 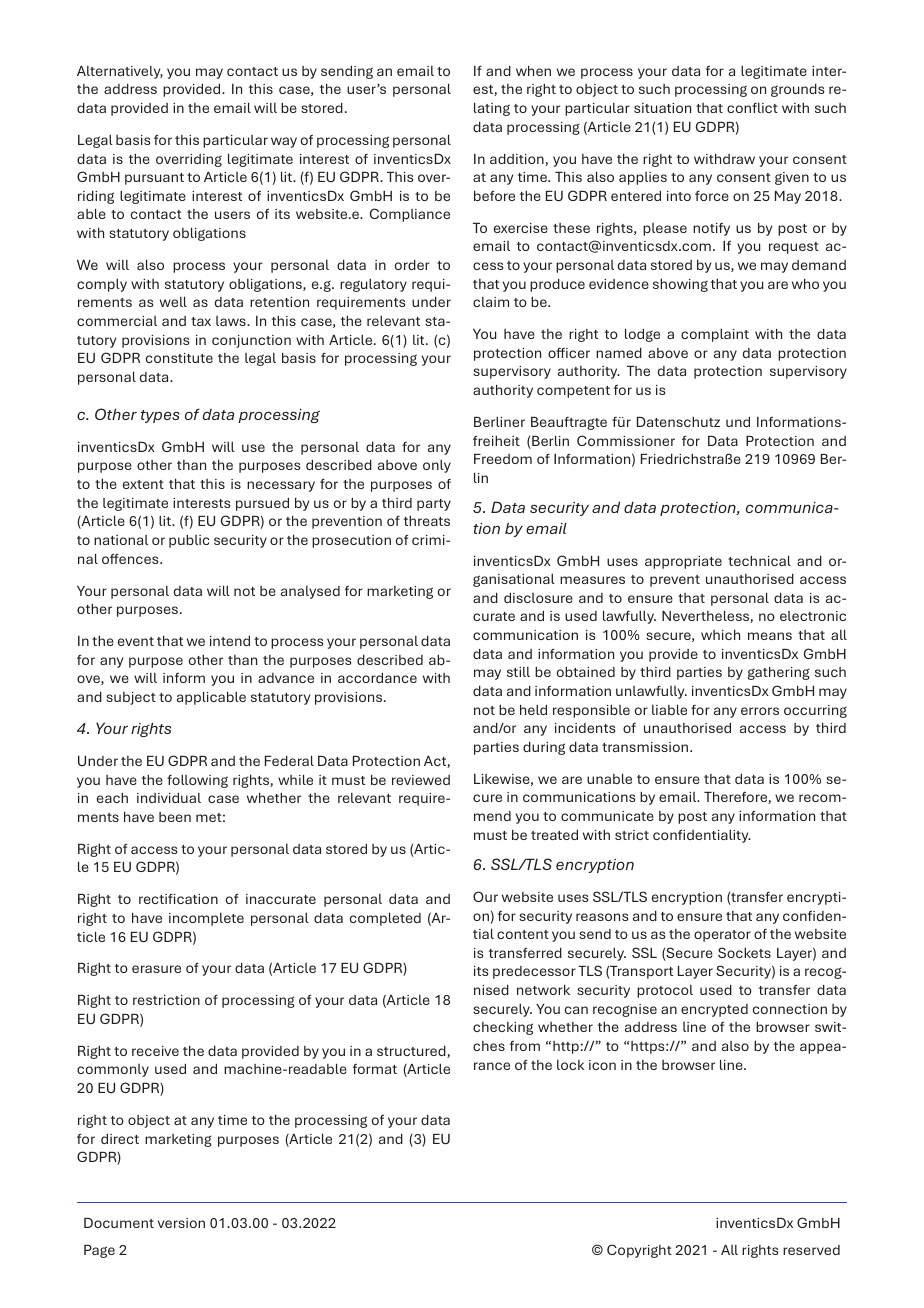 What do you see at coordinates (412, 1052) in the page?
I see `structured` at bounding box center [412, 1052].
